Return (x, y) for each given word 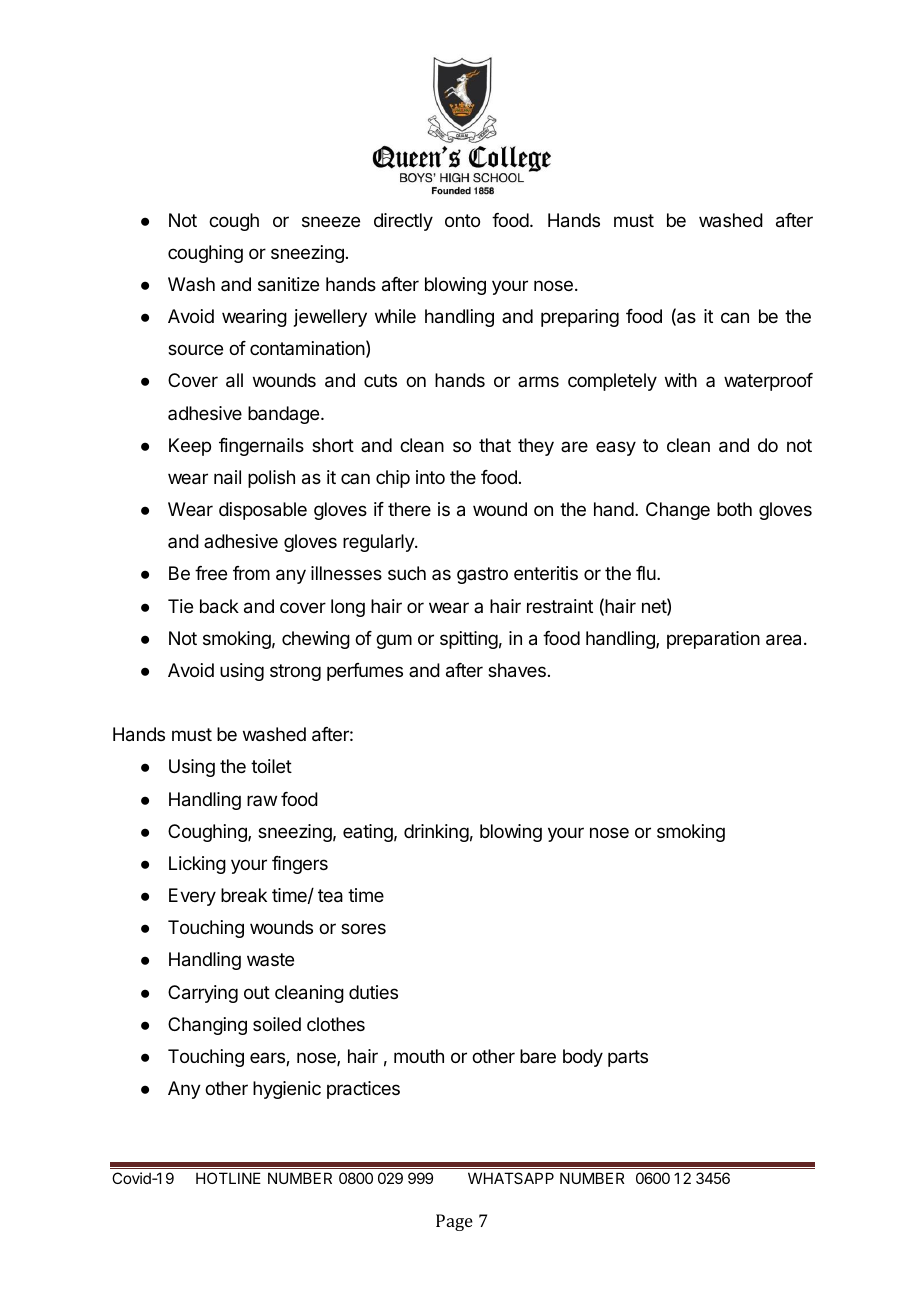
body (583, 1058)
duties (373, 992)
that (495, 445)
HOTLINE (228, 1178)
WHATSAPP (511, 1178)
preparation (713, 640)
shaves (517, 670)
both (734, 509)
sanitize (288, 284)
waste (270, 959)
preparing (580, 318)
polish (271, 479)
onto (462, 220)
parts (628, 1058)
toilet (271, 766)
